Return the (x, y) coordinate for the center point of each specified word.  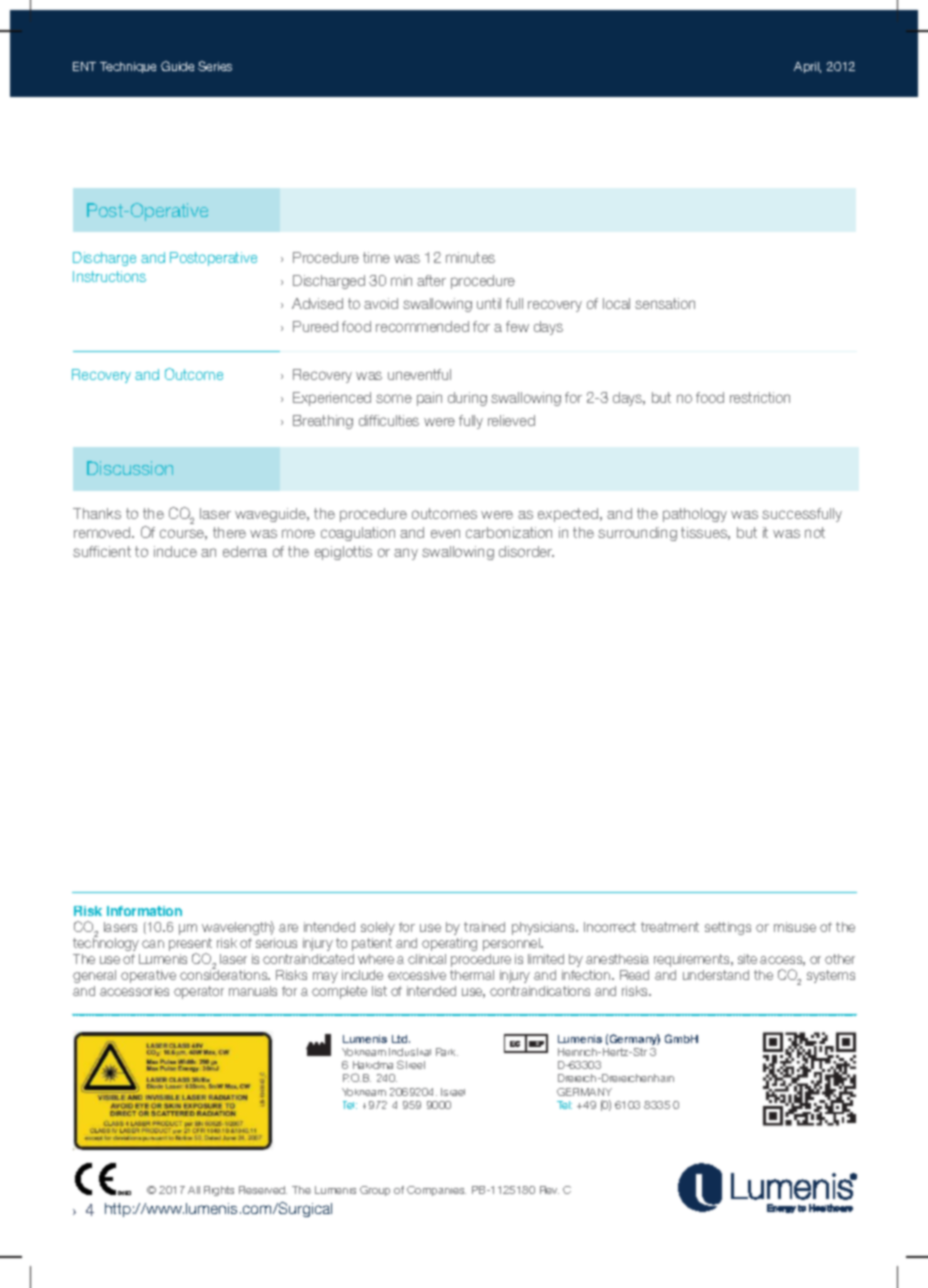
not (815, 532)
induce (175, 551)
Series (215, 66)
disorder (526, 551)
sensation (665, 303)
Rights (219, 1191)
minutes (470, 257)
